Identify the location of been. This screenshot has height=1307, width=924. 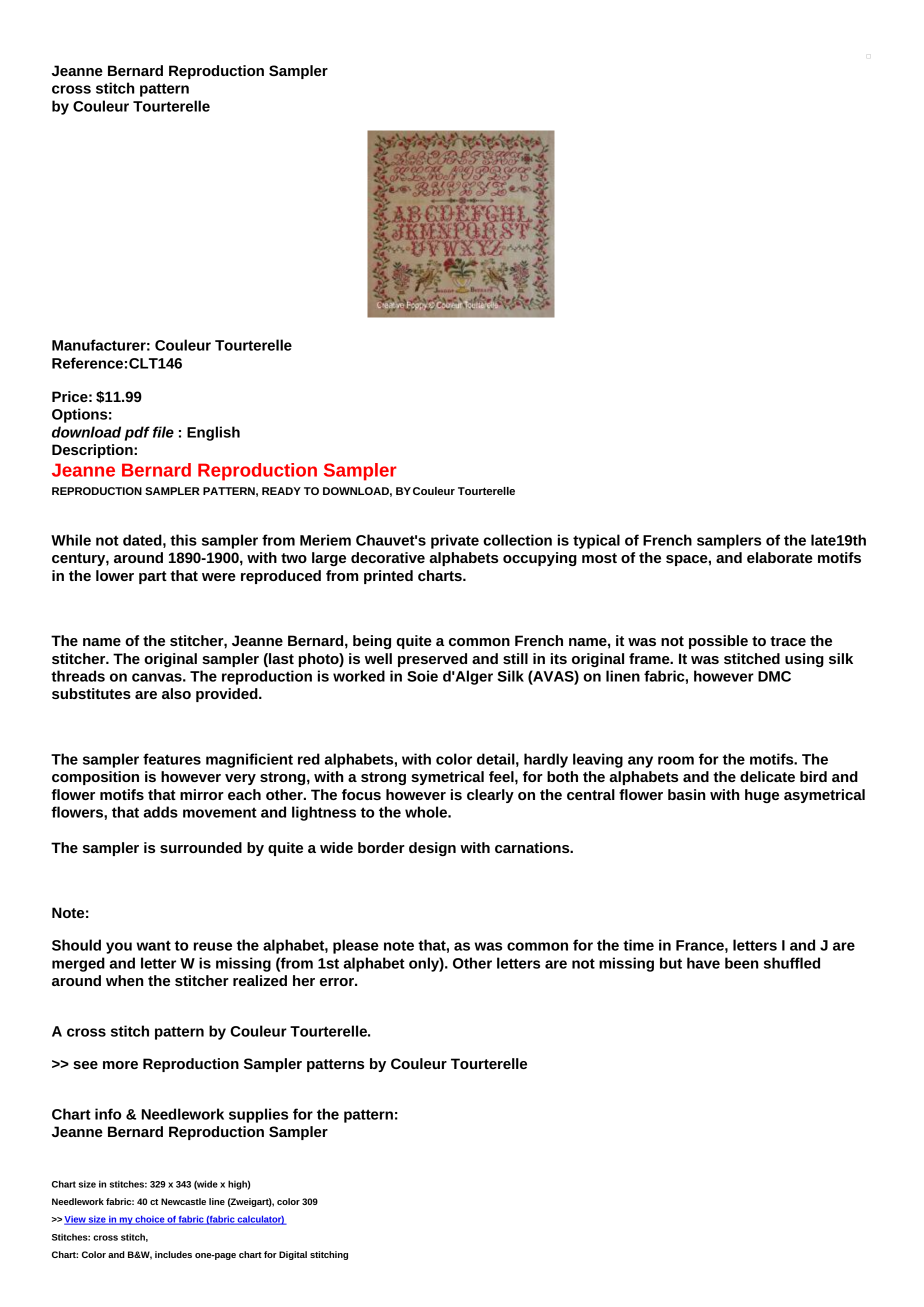
(742, 963).
